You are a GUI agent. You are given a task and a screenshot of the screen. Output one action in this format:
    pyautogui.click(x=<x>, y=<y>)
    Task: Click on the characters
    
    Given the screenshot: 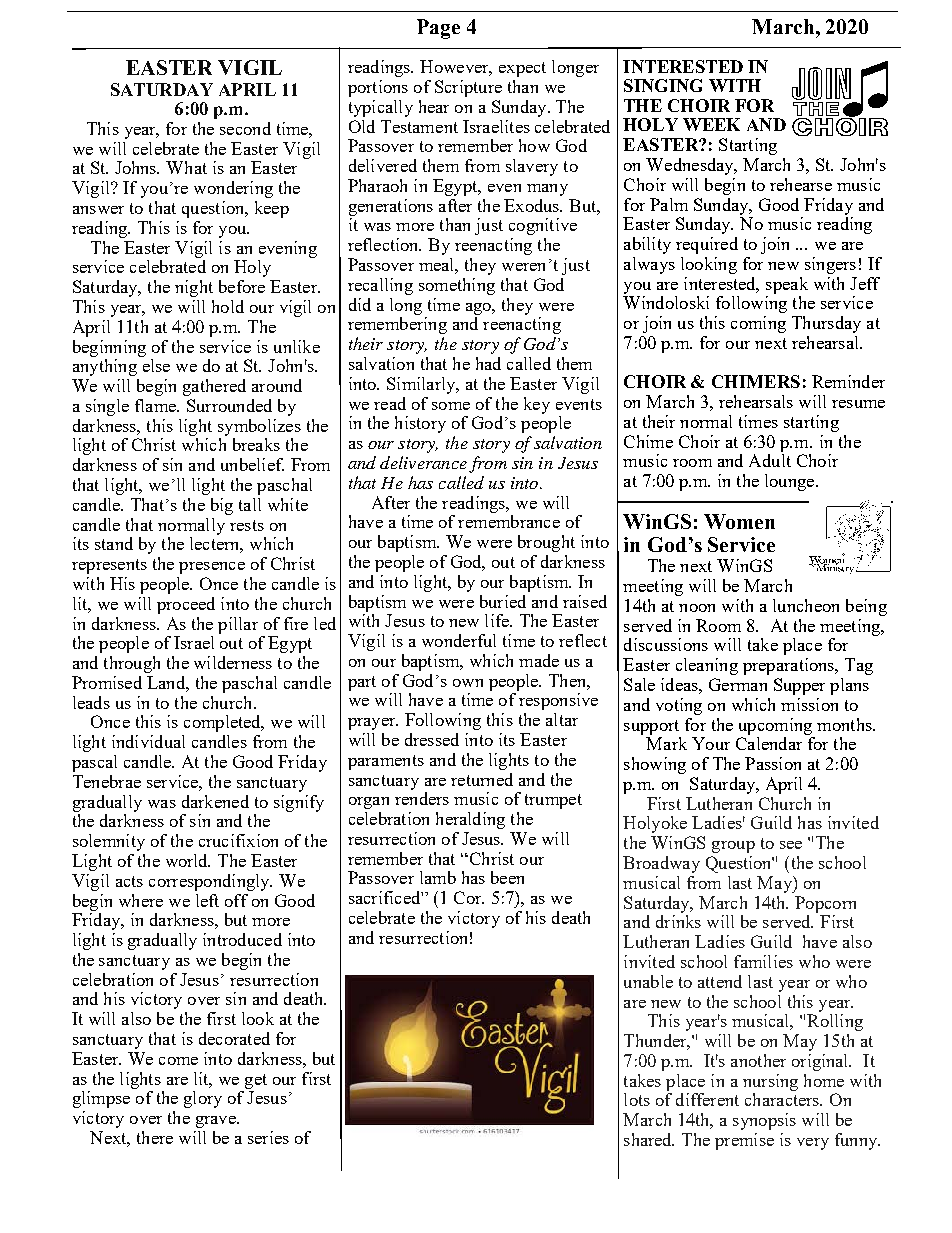 What is the action you would take?
    pyautogui.click(x=783, y=1099)
